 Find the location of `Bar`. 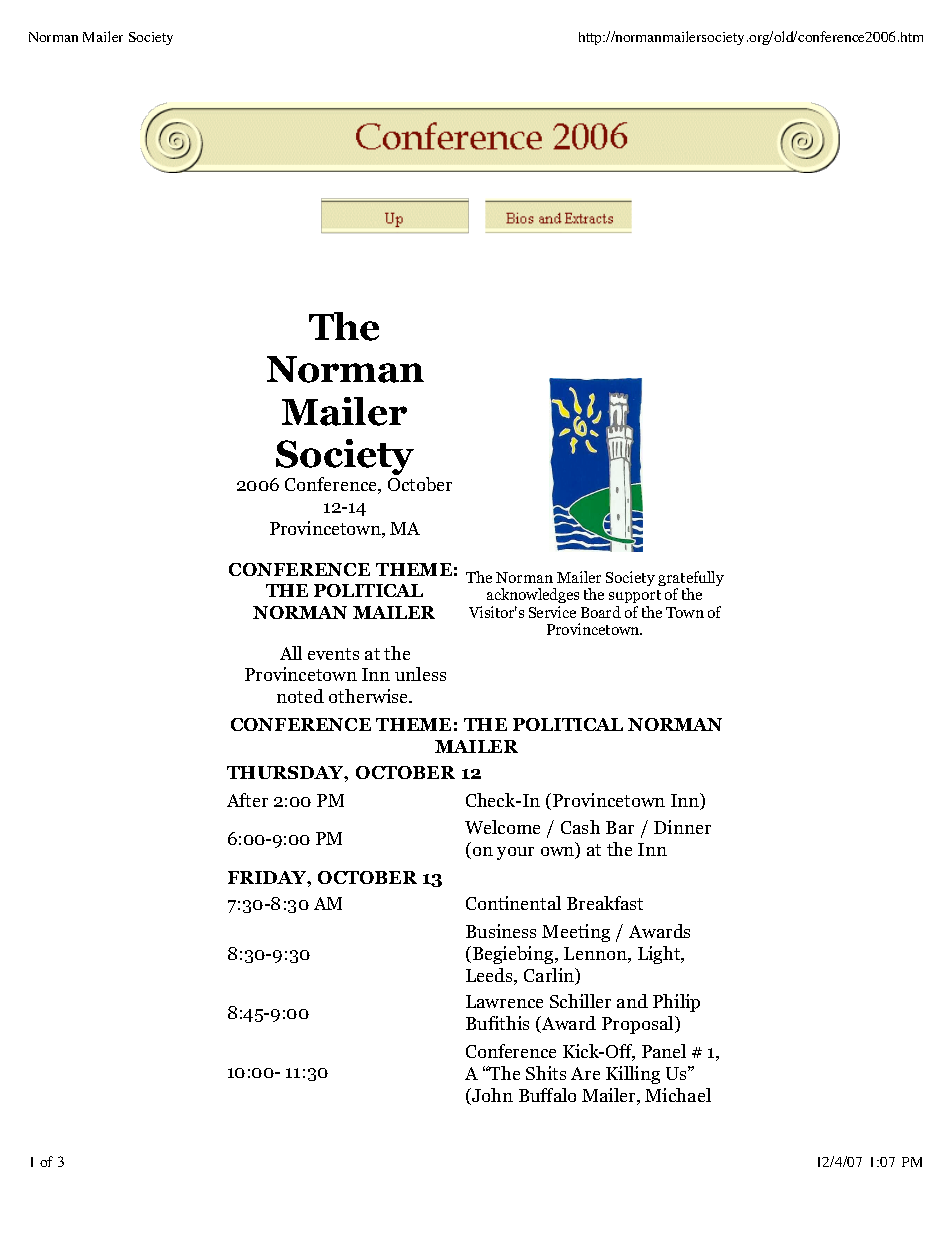

Bar is located at coordinates (620, 827).
